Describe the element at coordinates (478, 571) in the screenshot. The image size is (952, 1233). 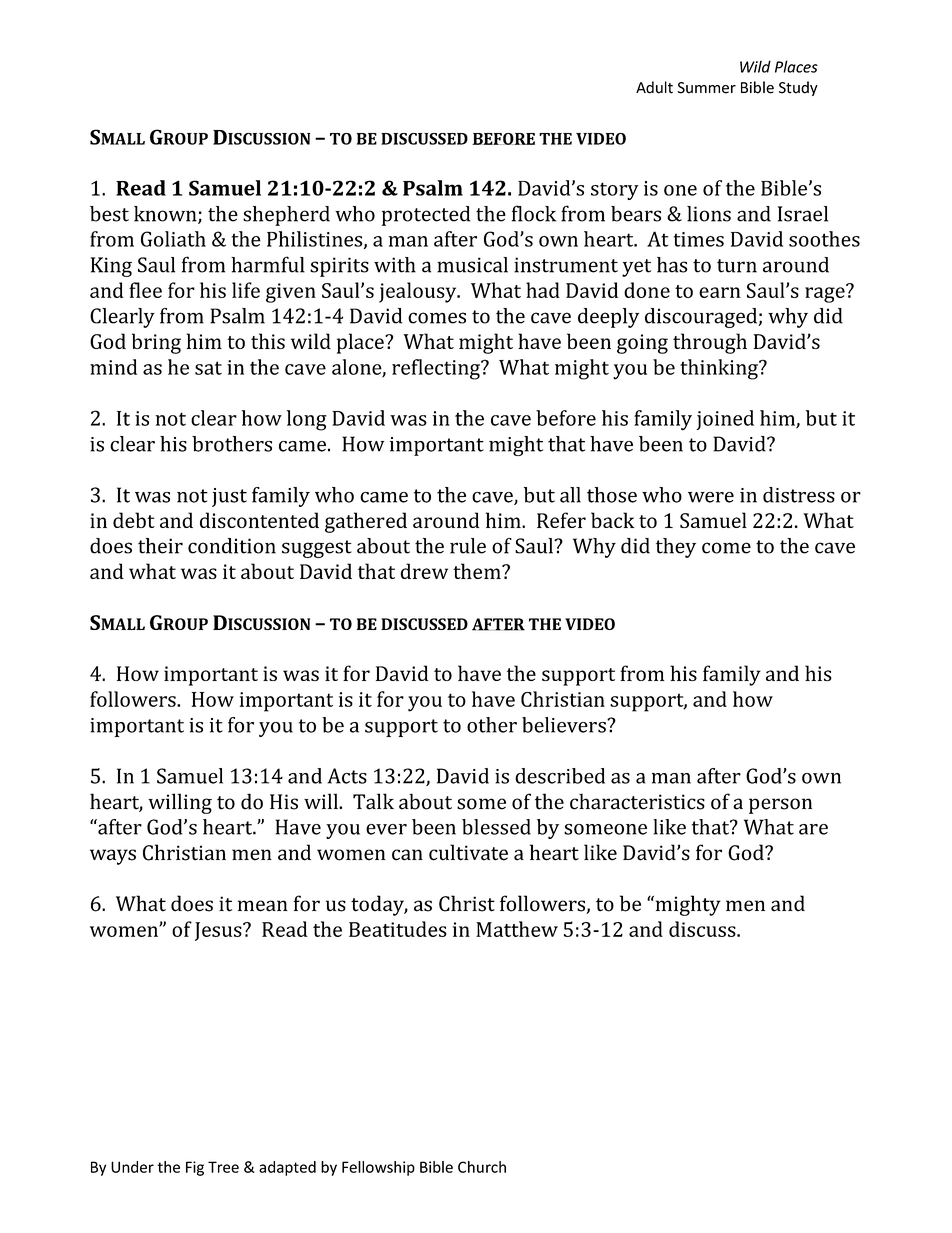
I see `them` at that location.
